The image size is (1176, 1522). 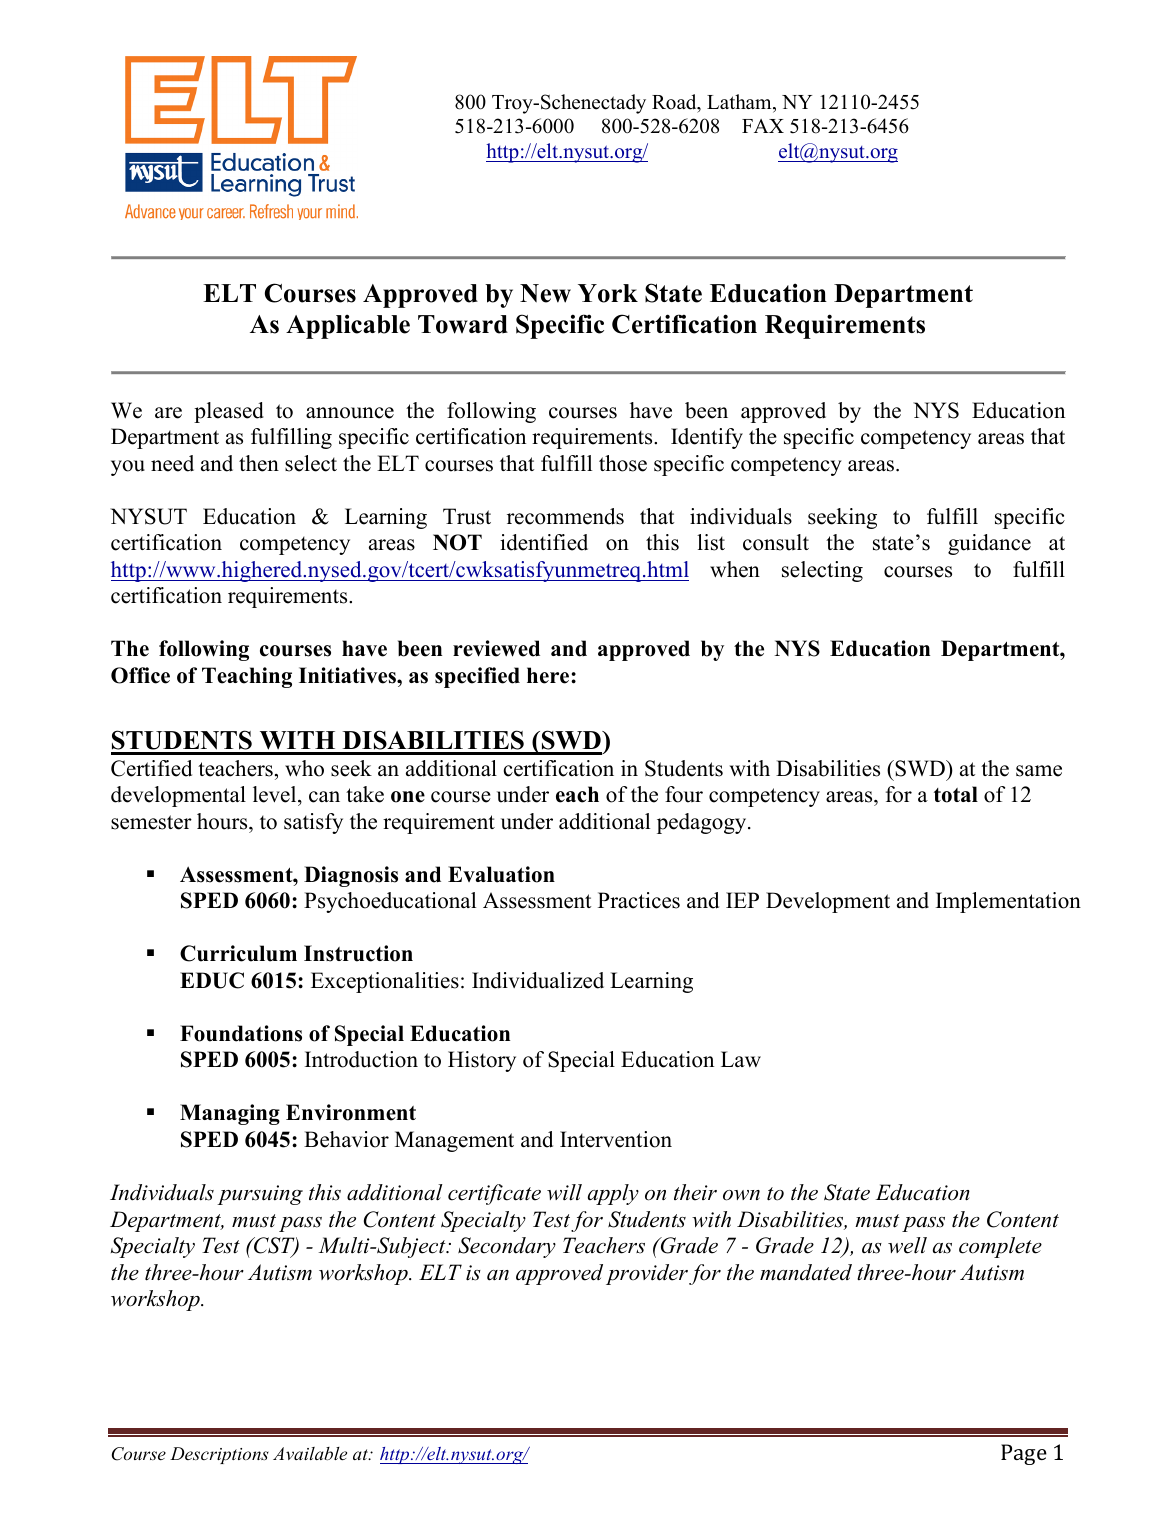 What do you see at coordinates (608, 293) in the page?
I see `York` at bounding box center [608, 293].
